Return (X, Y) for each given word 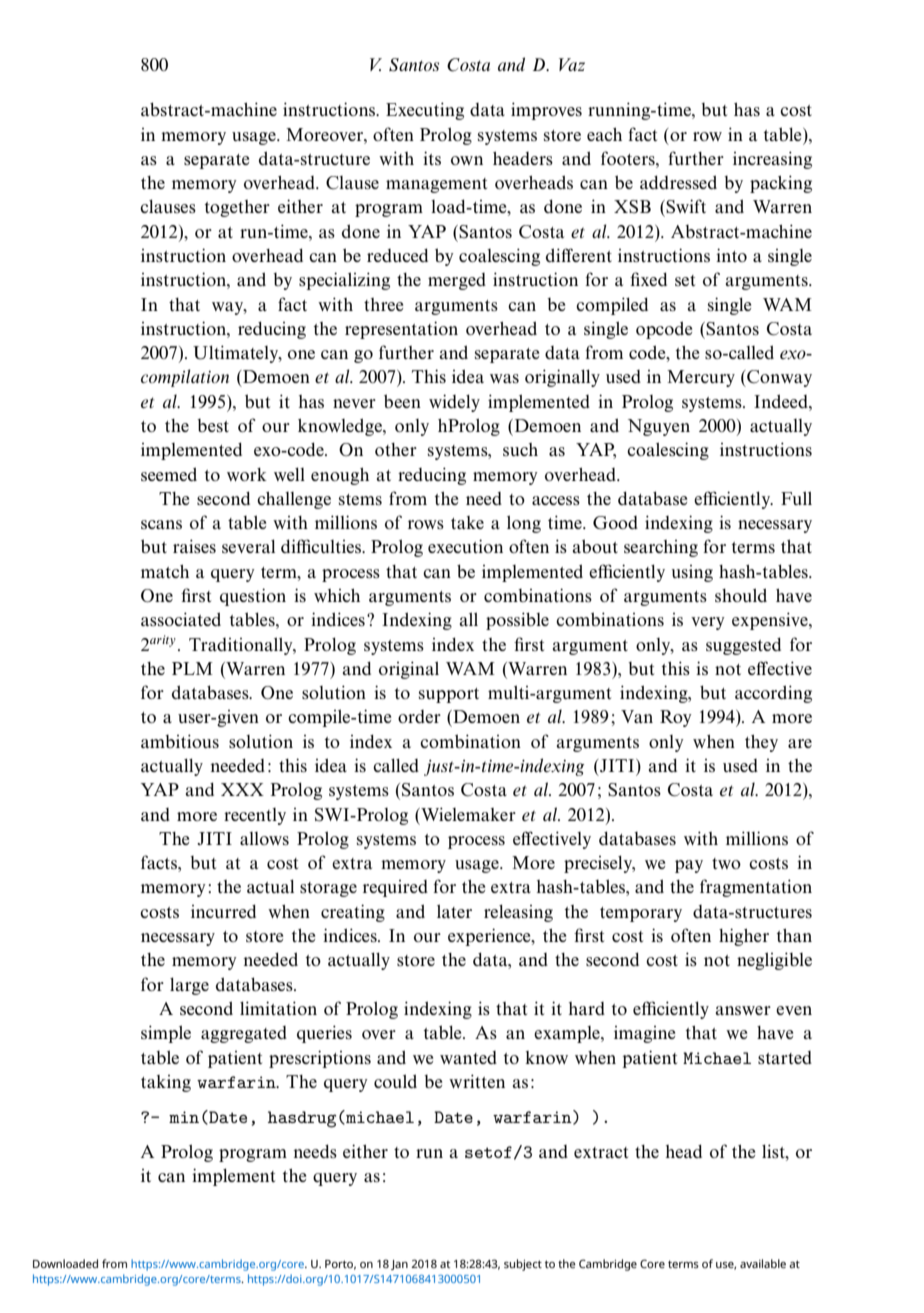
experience (490, 937)
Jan (399, 1265)
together (237, 208)
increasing (772, 160)
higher (744, 937)
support (449, 695)
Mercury (701, 378)
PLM (192, 668)
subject (523, 1265)
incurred (223, 911)
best (213, 425)
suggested (743, 646)
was (504, 378)
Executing (425, 111)
